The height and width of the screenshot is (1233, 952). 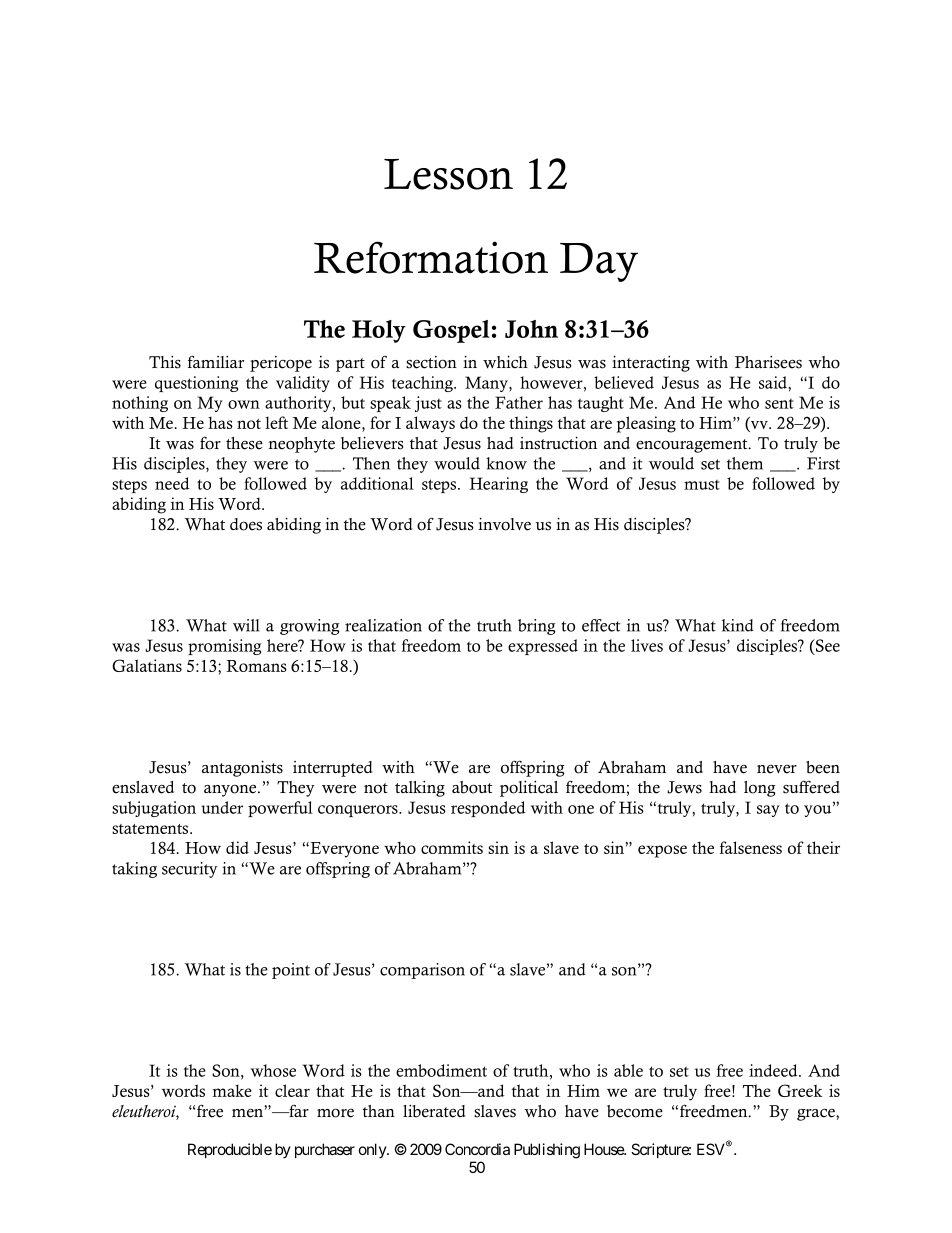 What do you see at coordinates (477, 1149) in the screenshot?
I see `Concordia` at bounding box center [477, 1149].
